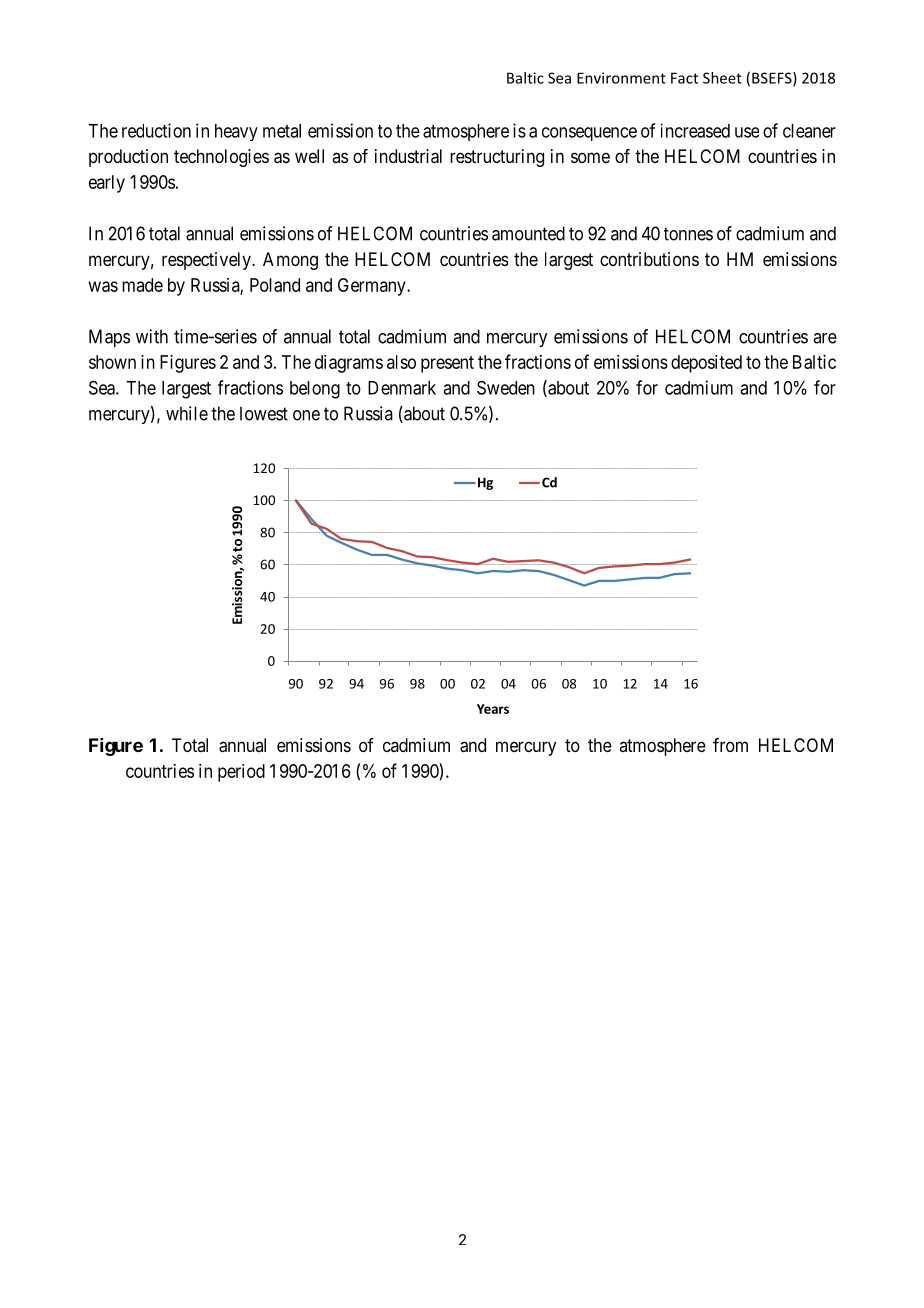 This screenshot has height=1308, width=924. What do you see at coordinates (825, 338) in the screenshot?
I see `are` at bounding box center [825, 338].
